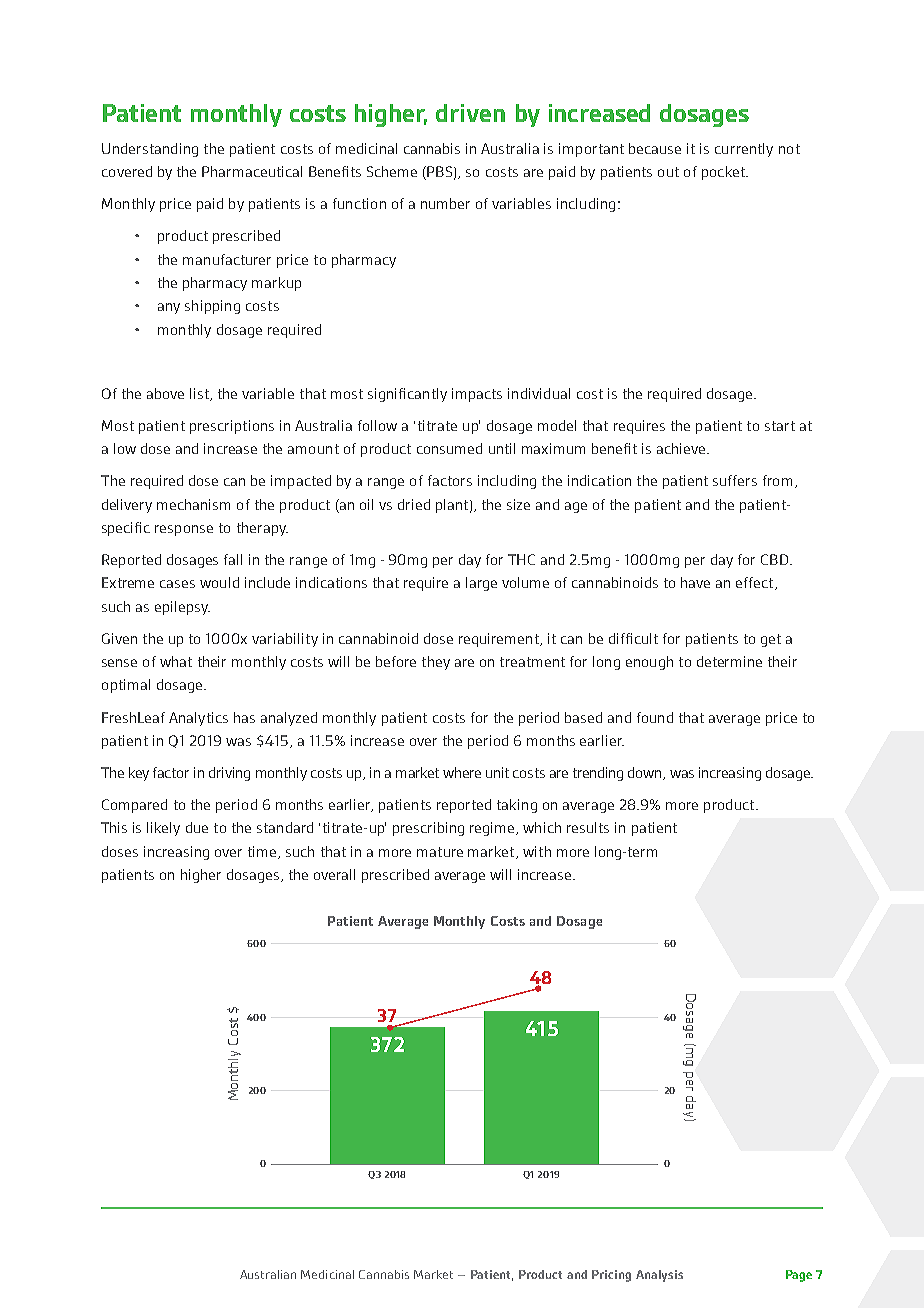  I want to click on Analysis, so click(659, 1276).
